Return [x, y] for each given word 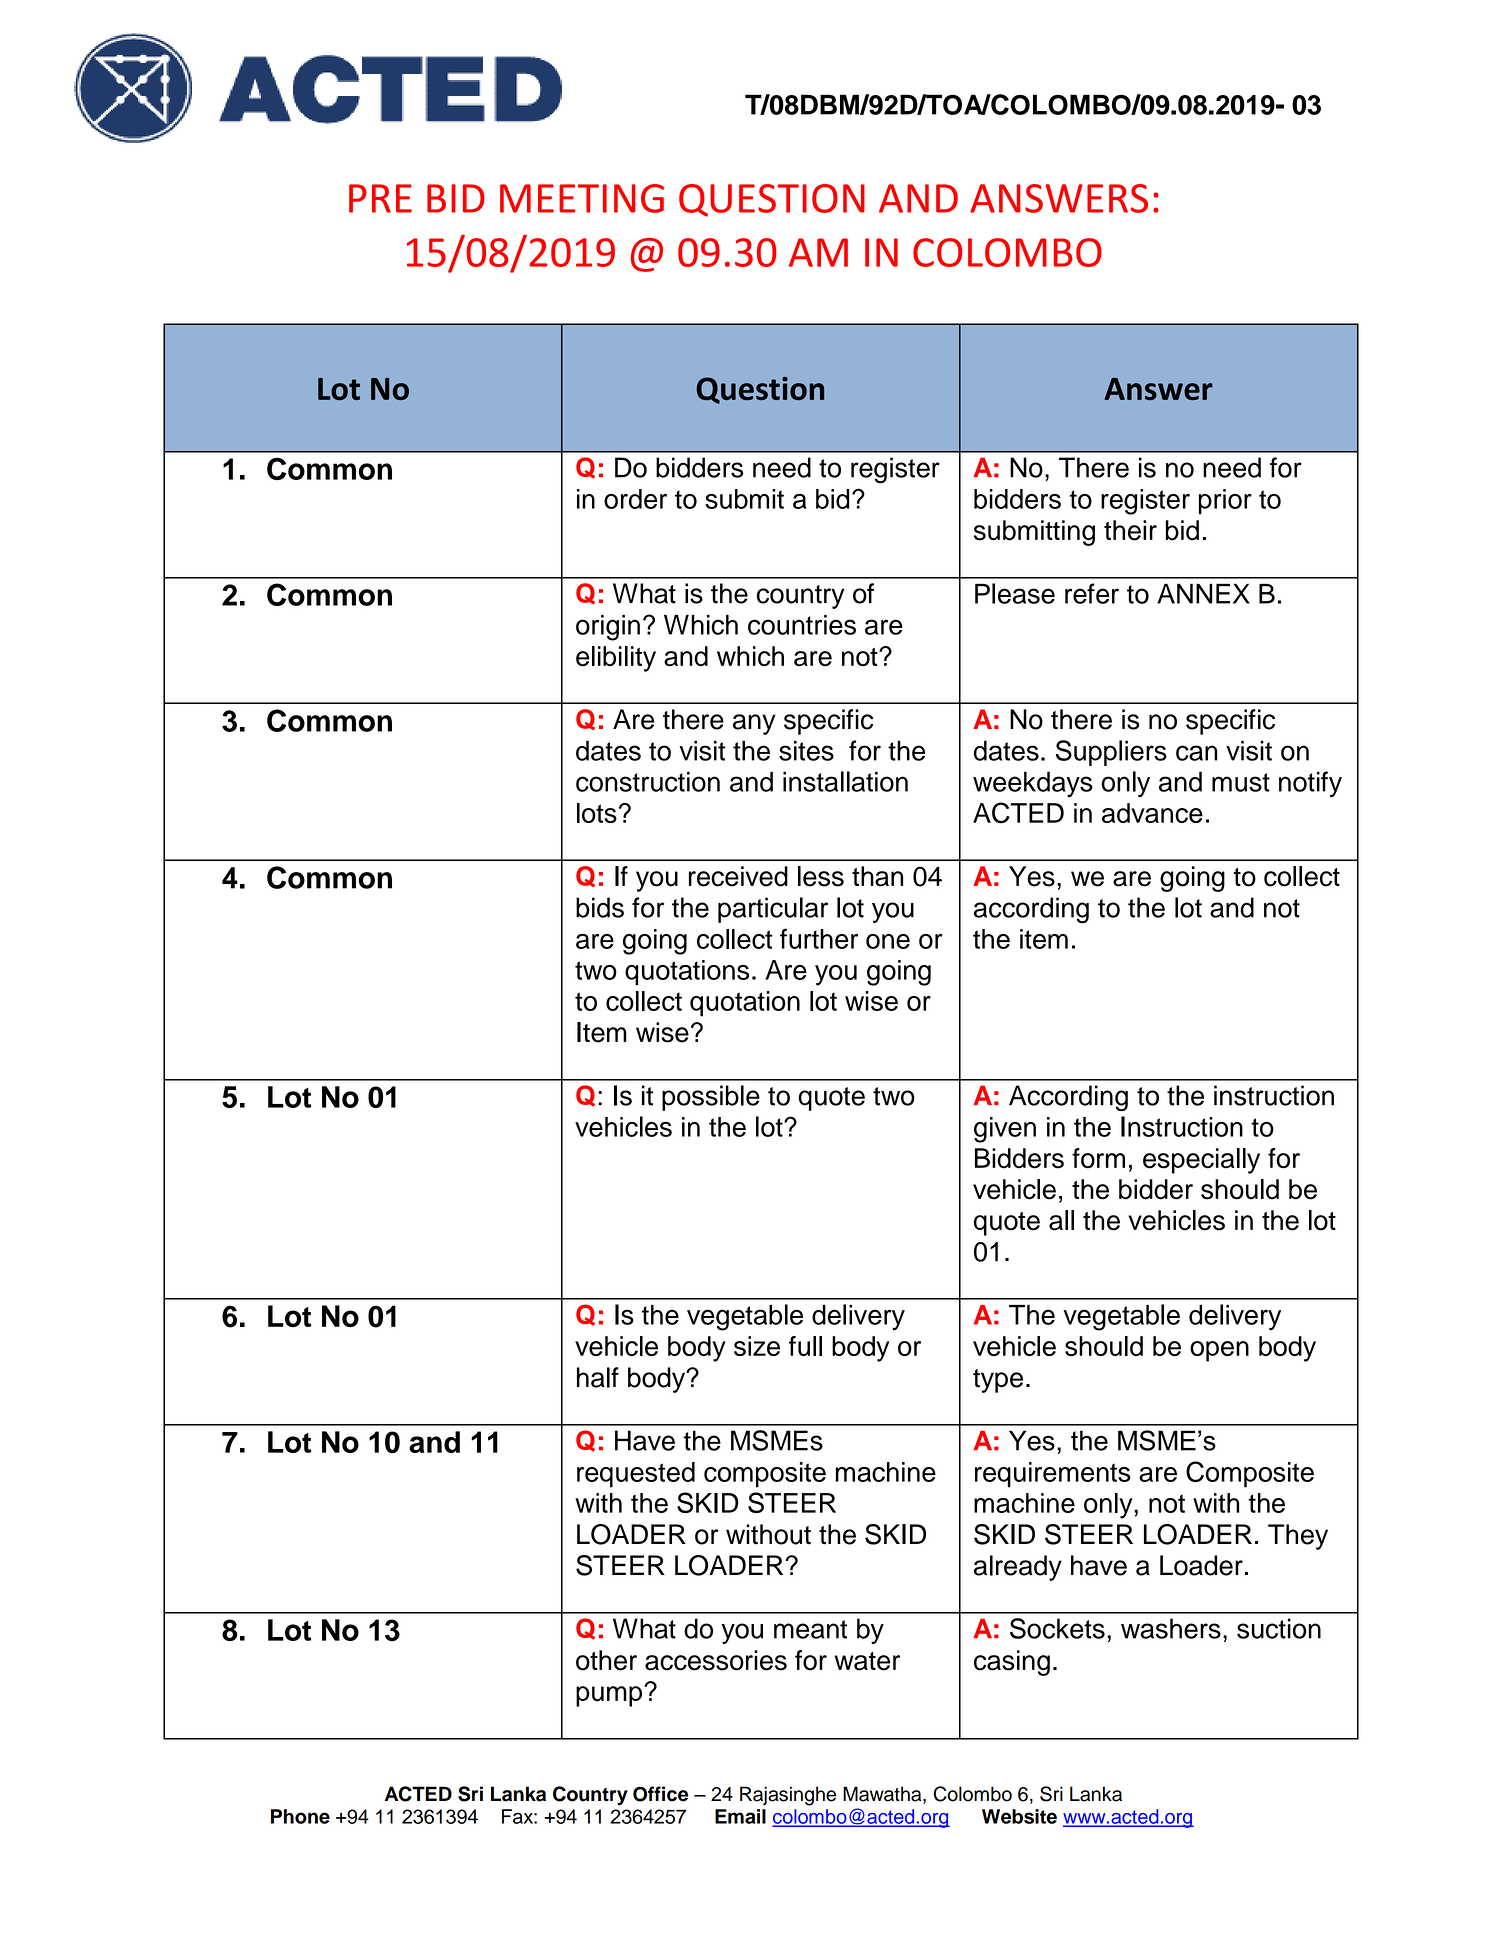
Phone [300, 1816]
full [805, 1346]
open [1219, 1351]
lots [597, 813]
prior [1225, 502]
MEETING [582, 198]
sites [806, 750]
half [598, 1377]
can [1197, 753]
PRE [380, 198]
